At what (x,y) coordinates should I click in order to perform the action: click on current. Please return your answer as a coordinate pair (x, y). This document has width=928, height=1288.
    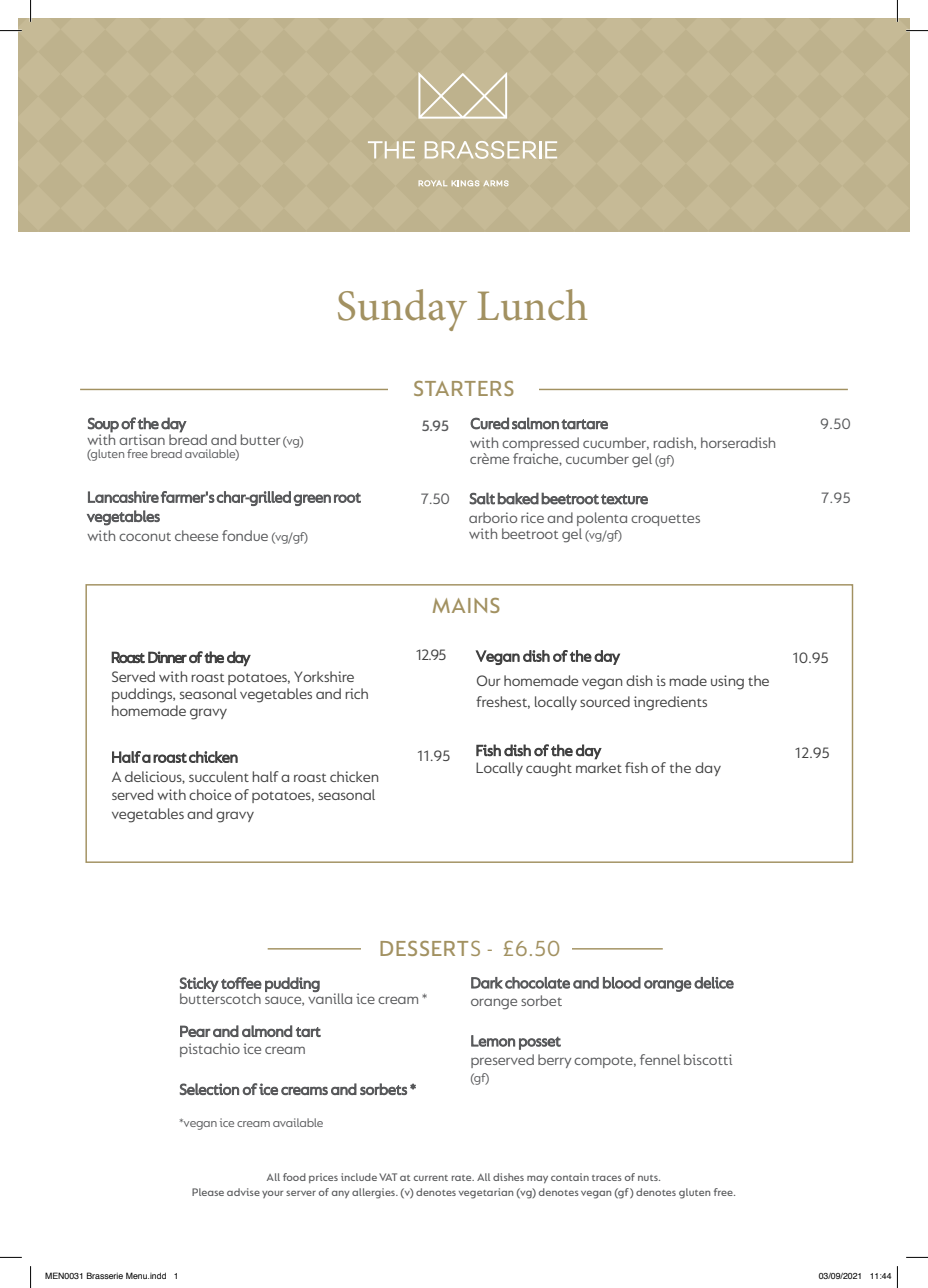
    Looking at the image, I should click on (431, 1178).
